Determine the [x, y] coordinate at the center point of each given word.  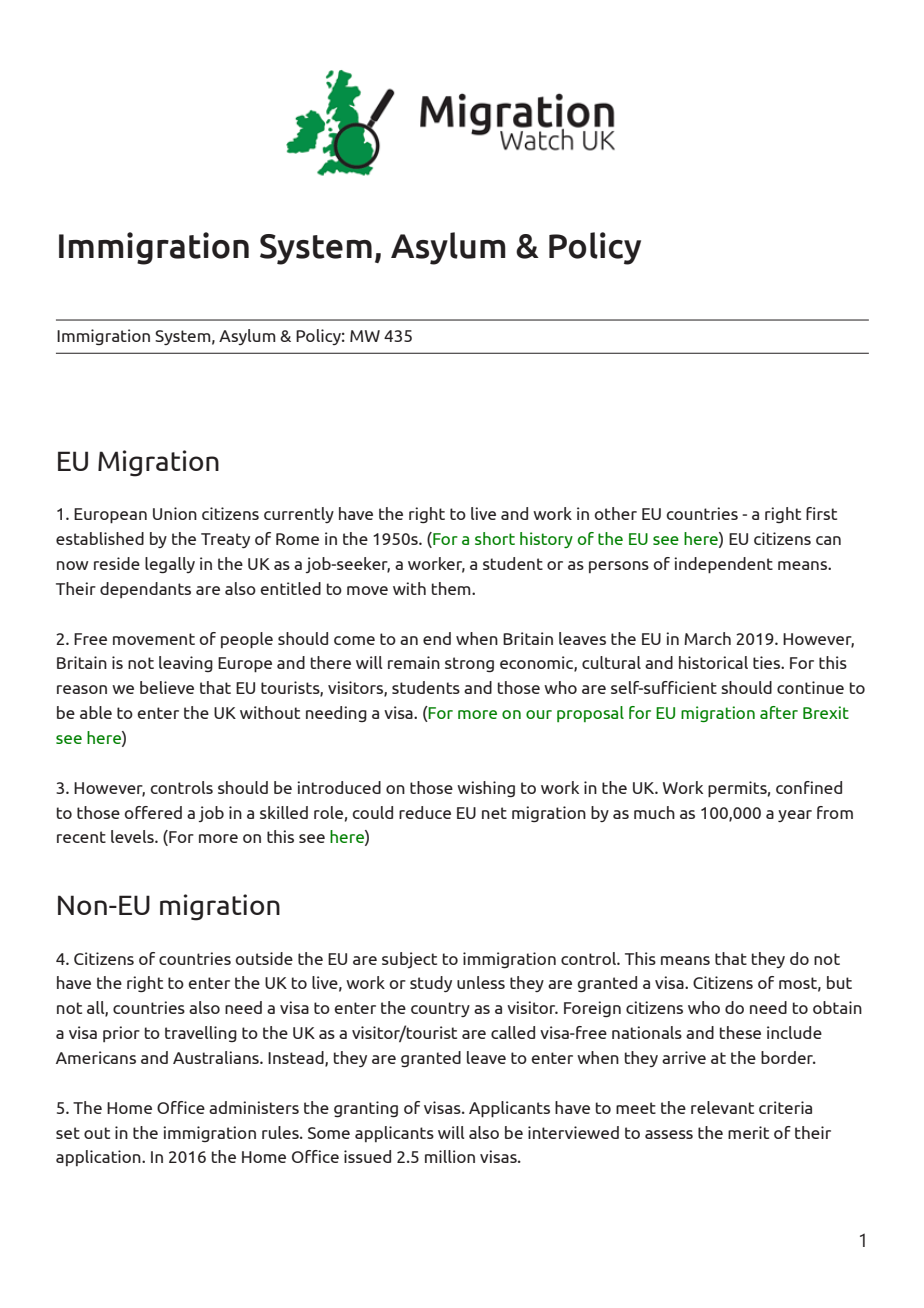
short [495, 538]
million [450, 1156]
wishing [486, 789]
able [96, 712]
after [779, 712]
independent [723, 565]
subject [409, 960]
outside [264, 958]
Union [175, 513]
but [839, 982]
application [99, 1158]
